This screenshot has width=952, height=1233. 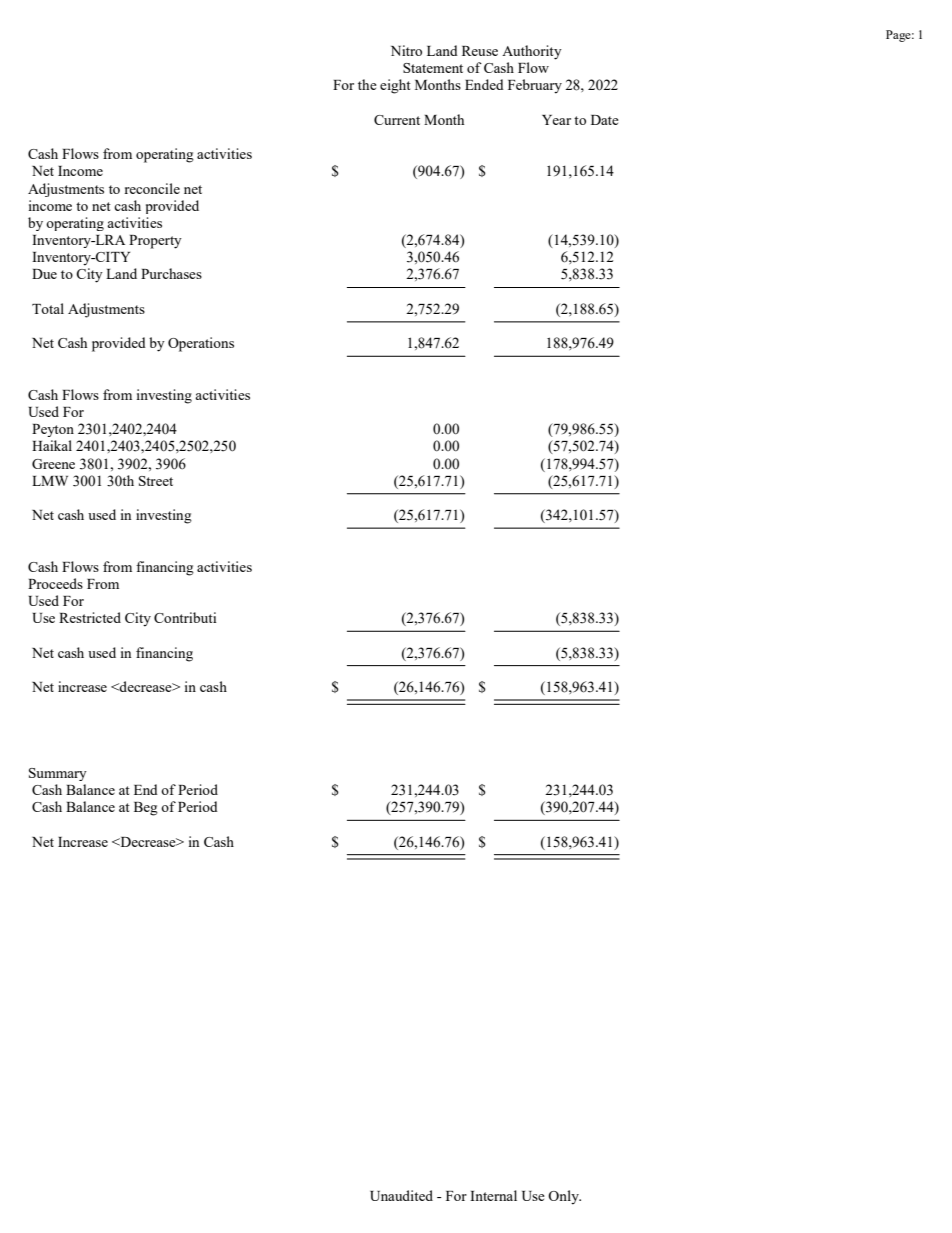 What do you see at coordinates (535, 86) in the screenshot?
I see `February` at bounding box center [535, 86].
